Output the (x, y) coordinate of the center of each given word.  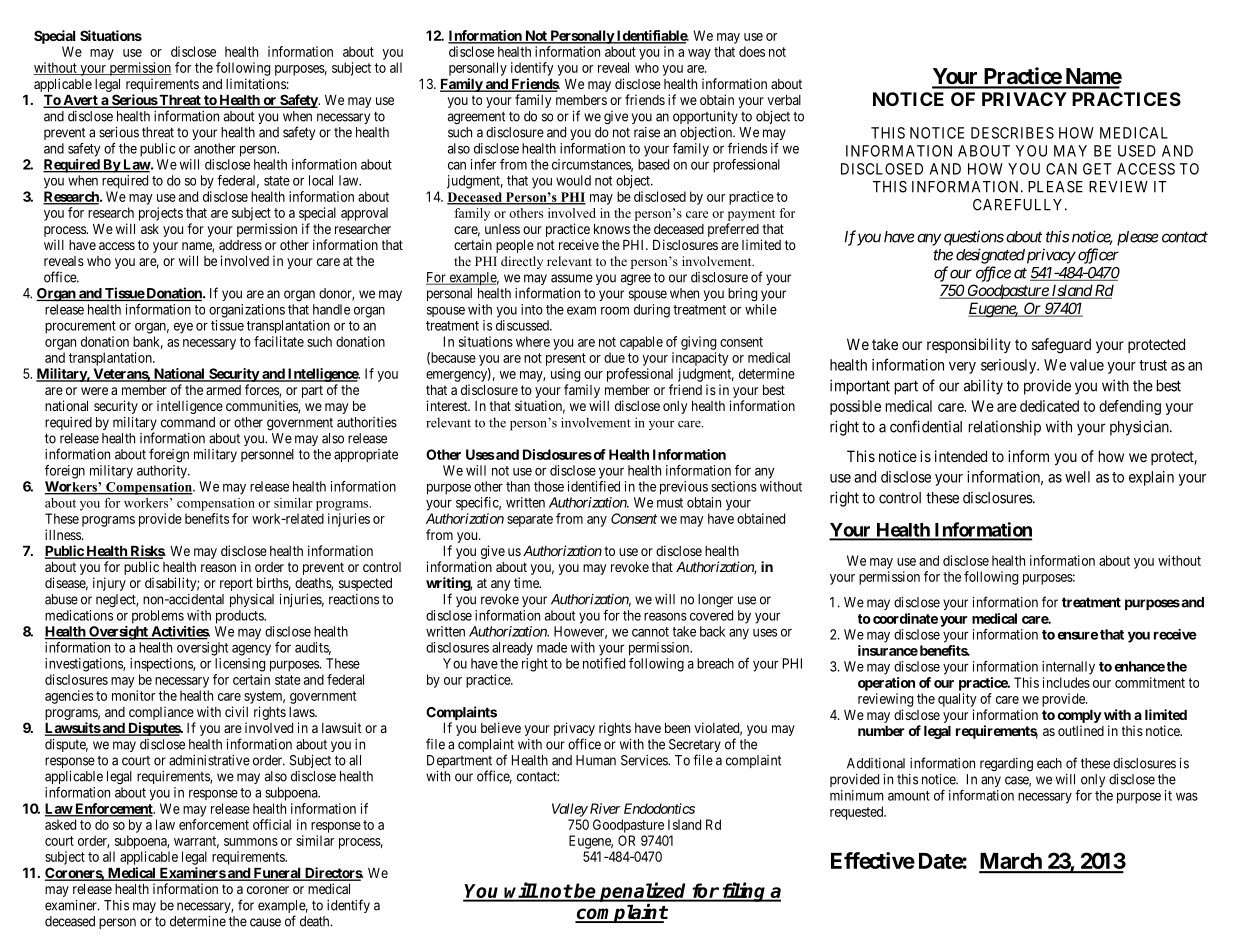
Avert (80, 101)
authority (163, 472)
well (1077, 477)
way (699, 54)
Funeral (277, 874)
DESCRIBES (1012, 133)
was (1187, 797)
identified (594, 486)
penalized (643, 892)
